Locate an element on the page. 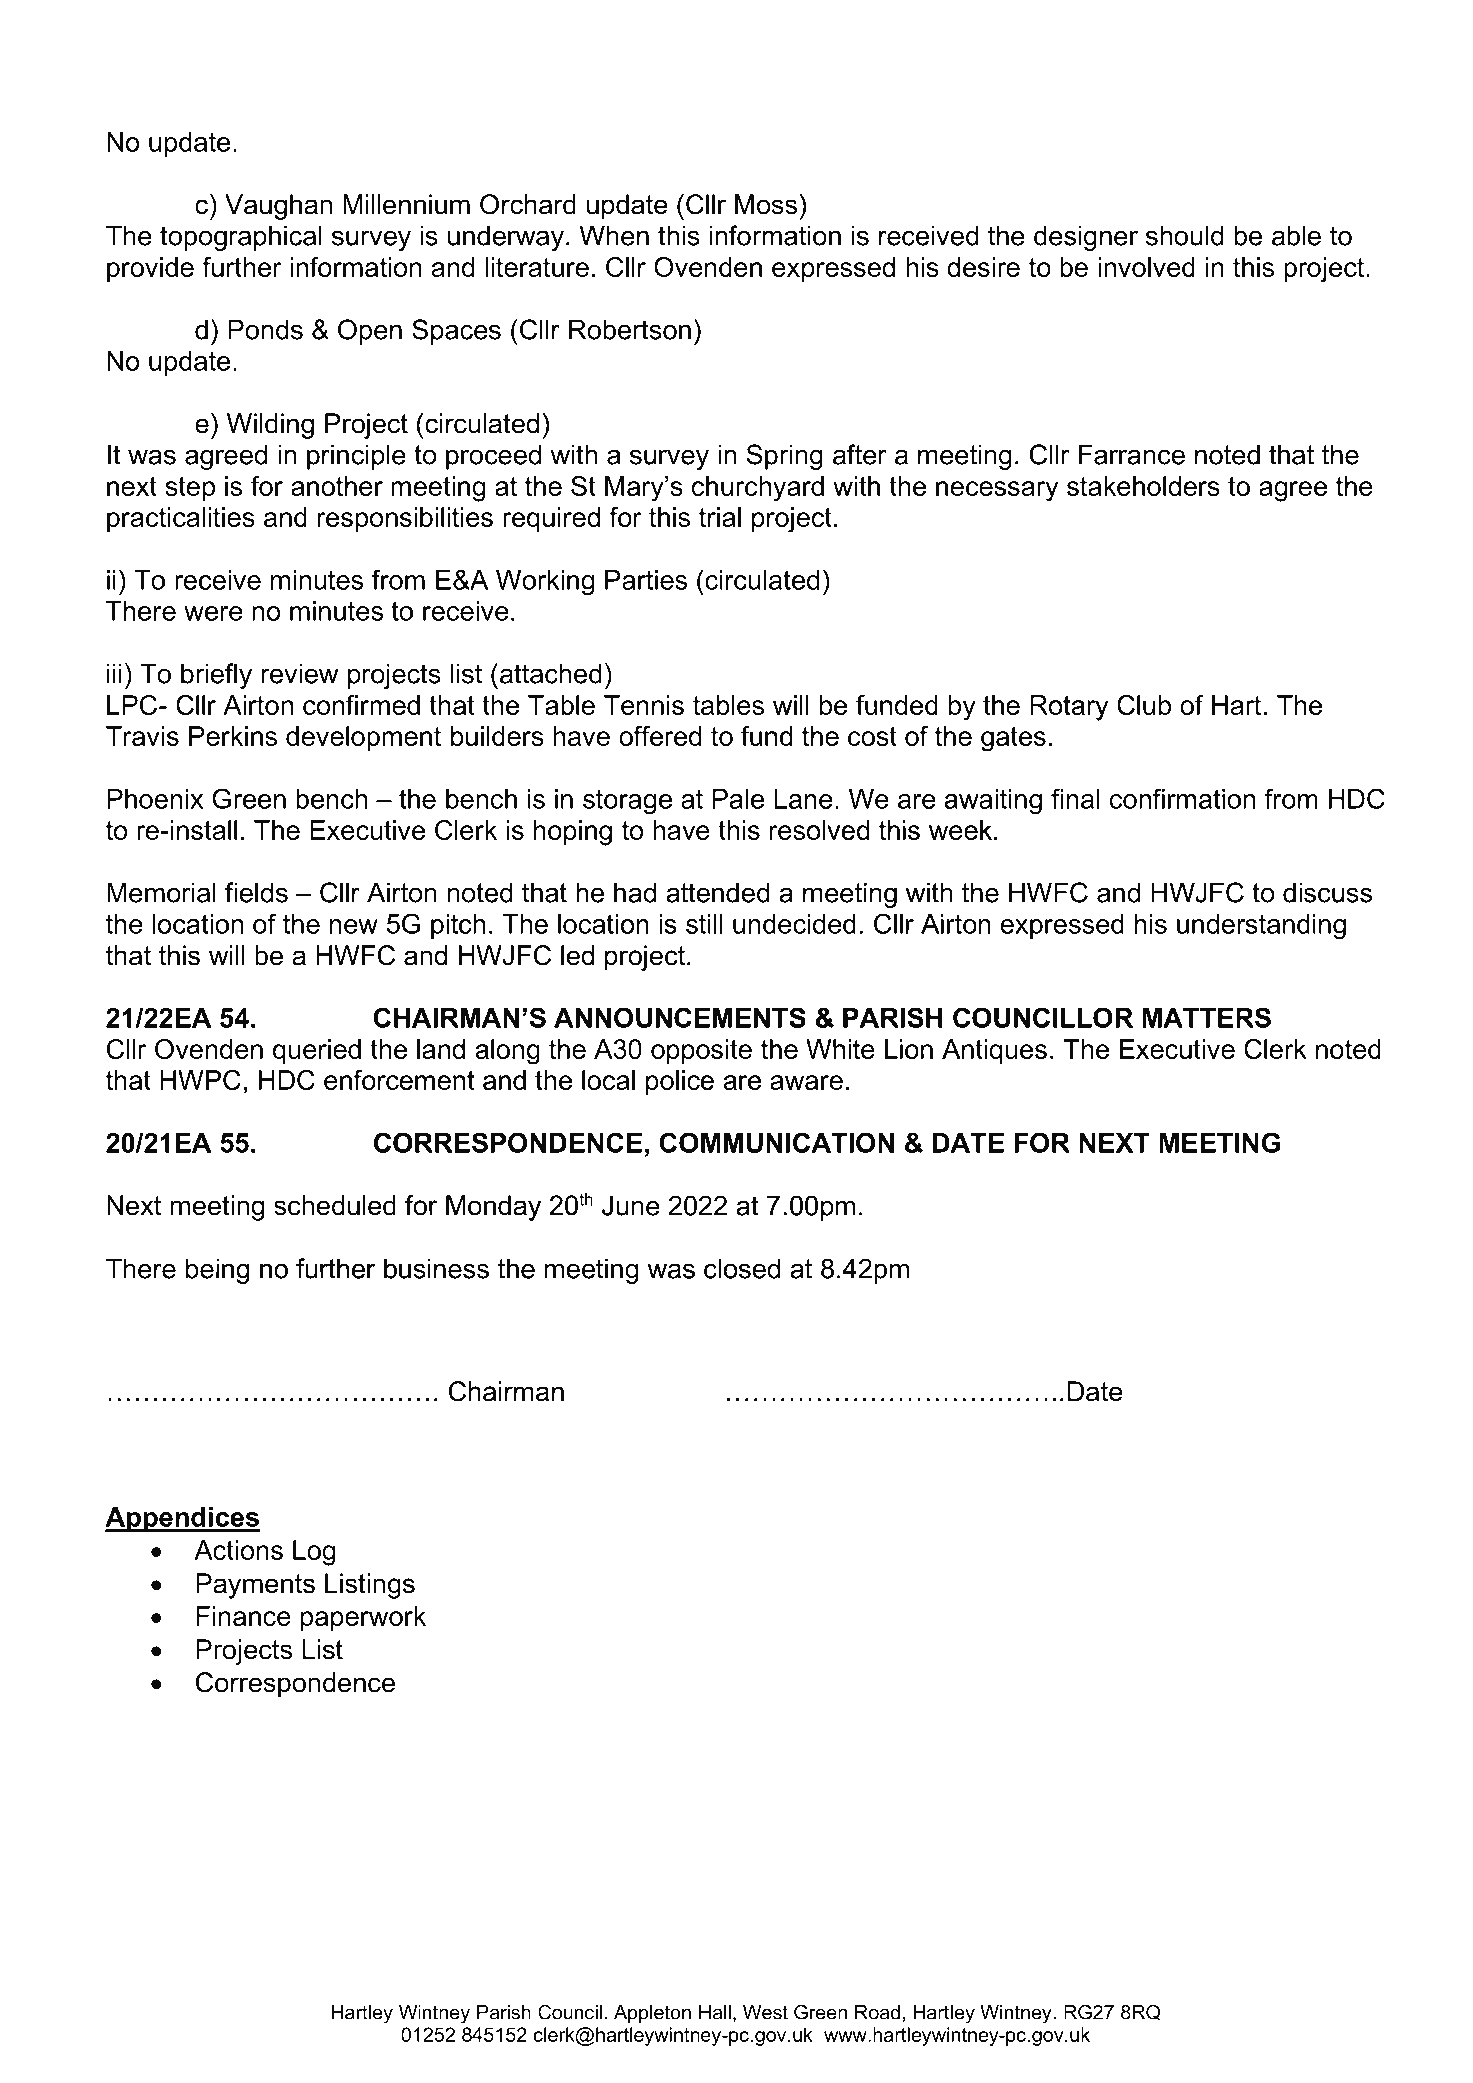 This image has width=1473, height=2083. should is located at coordinates (1185, 235).
